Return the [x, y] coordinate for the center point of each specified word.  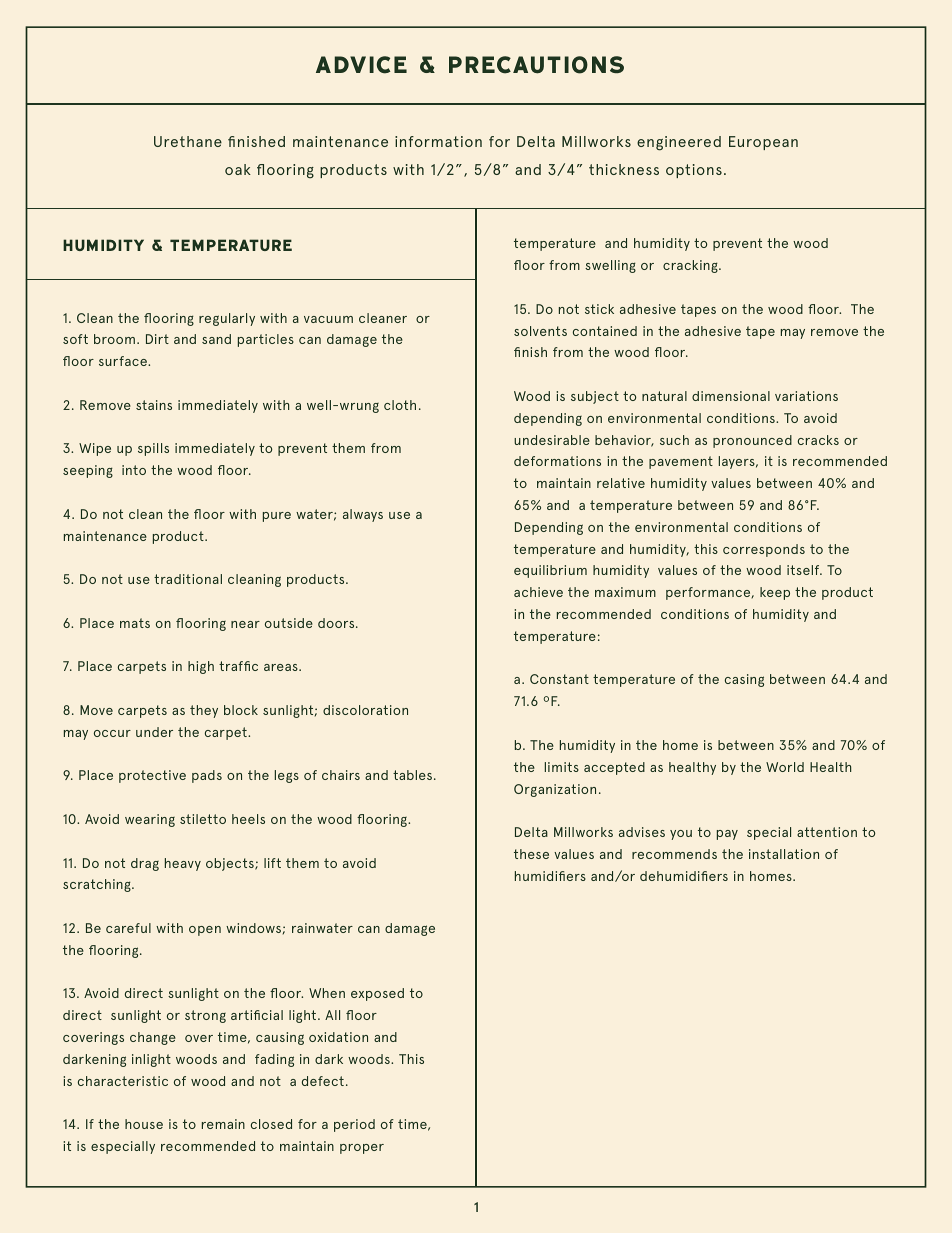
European [763, 143]
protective [152, 776]
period [354, 1125]
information [438, 141]
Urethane [188, 141]
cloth [400, 405]
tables [414, 775]
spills [153, 449]
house [144, 1124]
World [785, 767]
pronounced [752, 441]
